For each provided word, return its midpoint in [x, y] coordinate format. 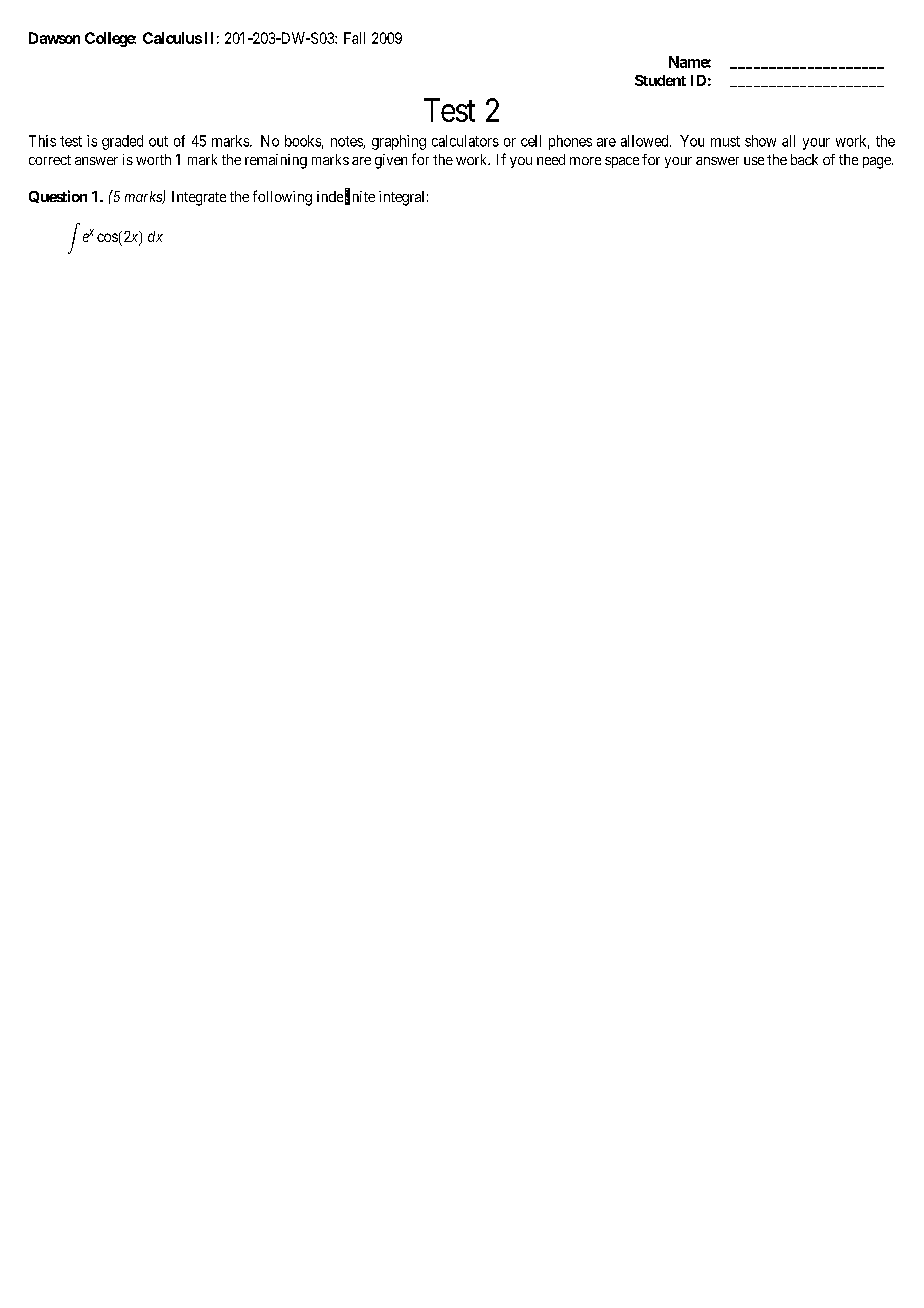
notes [347, 142]
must [725, 141]
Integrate [199, 198]
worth [153, 159]
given [391, 161]
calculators [465, 141]
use [754, 161]
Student [660, 80]
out [158, 141]
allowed [646, 141]
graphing [399, 142]
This [42, 141]
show [760, 141]
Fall [354, 38]
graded [122, 142]
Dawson [54, 38]
